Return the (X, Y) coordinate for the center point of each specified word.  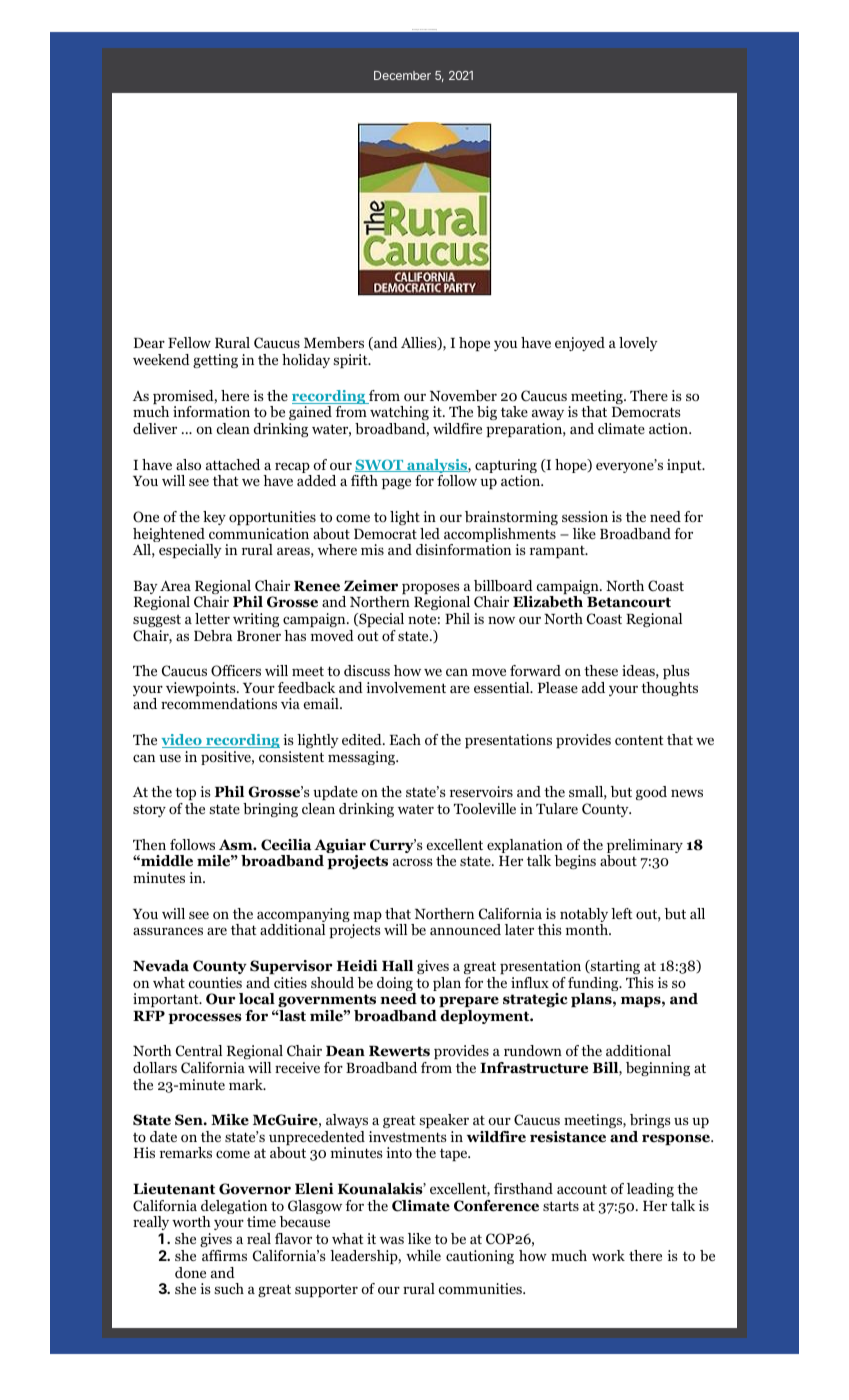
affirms (224, 1255)
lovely (638, 344)
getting (215, 361)
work (608, 1255)
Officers (236, 671)
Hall (397, 966)
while (423, 1255)
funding (594, 985)
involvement (406, 687)
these (601, 670)
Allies (420, 343)
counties (215, 982)
